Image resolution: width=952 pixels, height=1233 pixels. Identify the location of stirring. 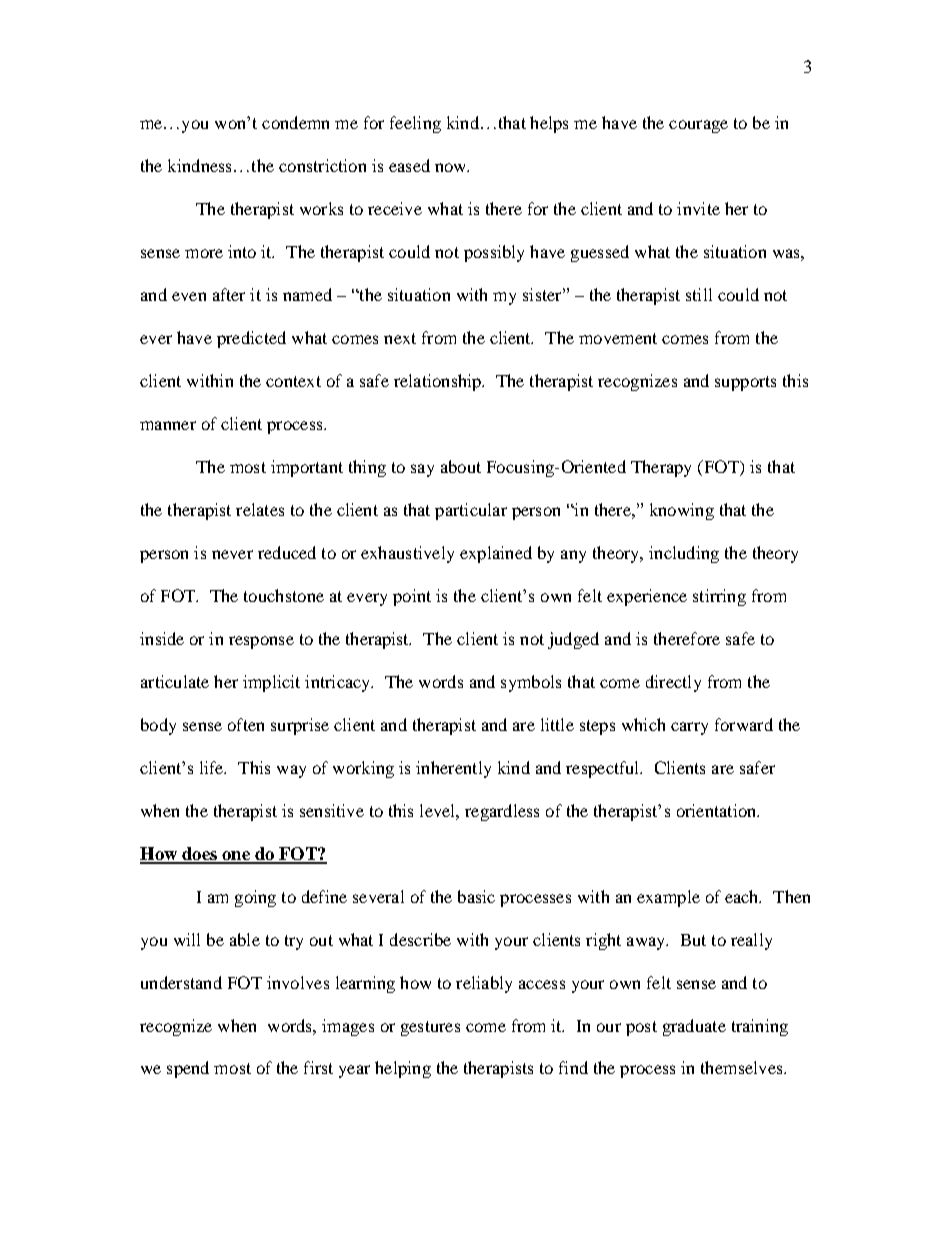
(719, 597).
